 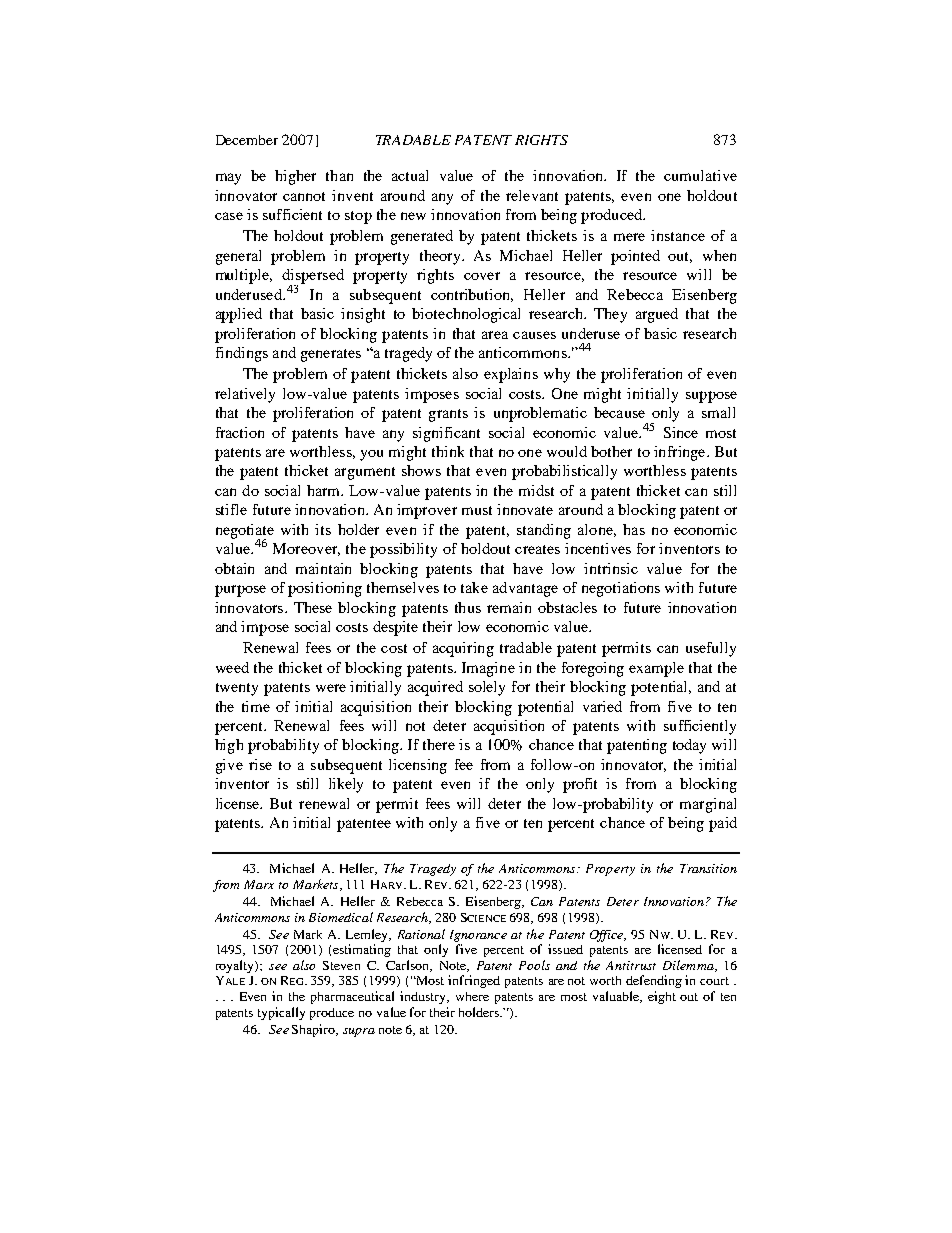 I want to click on relatively, so click(x=245, y=395).
